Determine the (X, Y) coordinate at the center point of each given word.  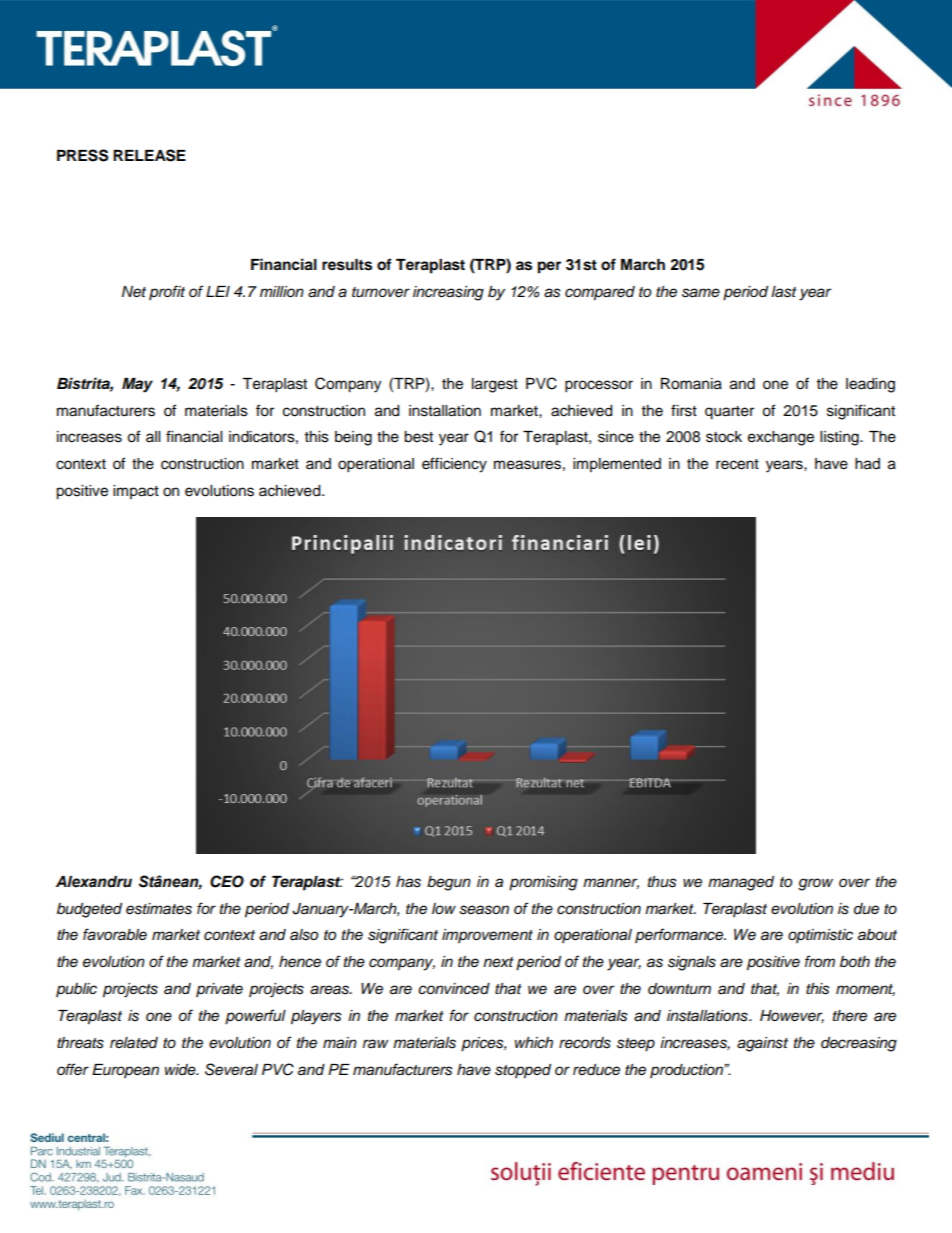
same (701, 293)
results (347, 265)
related (134, 1043)
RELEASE (149, 155)
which (534, 1043)
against (762, 1044)
